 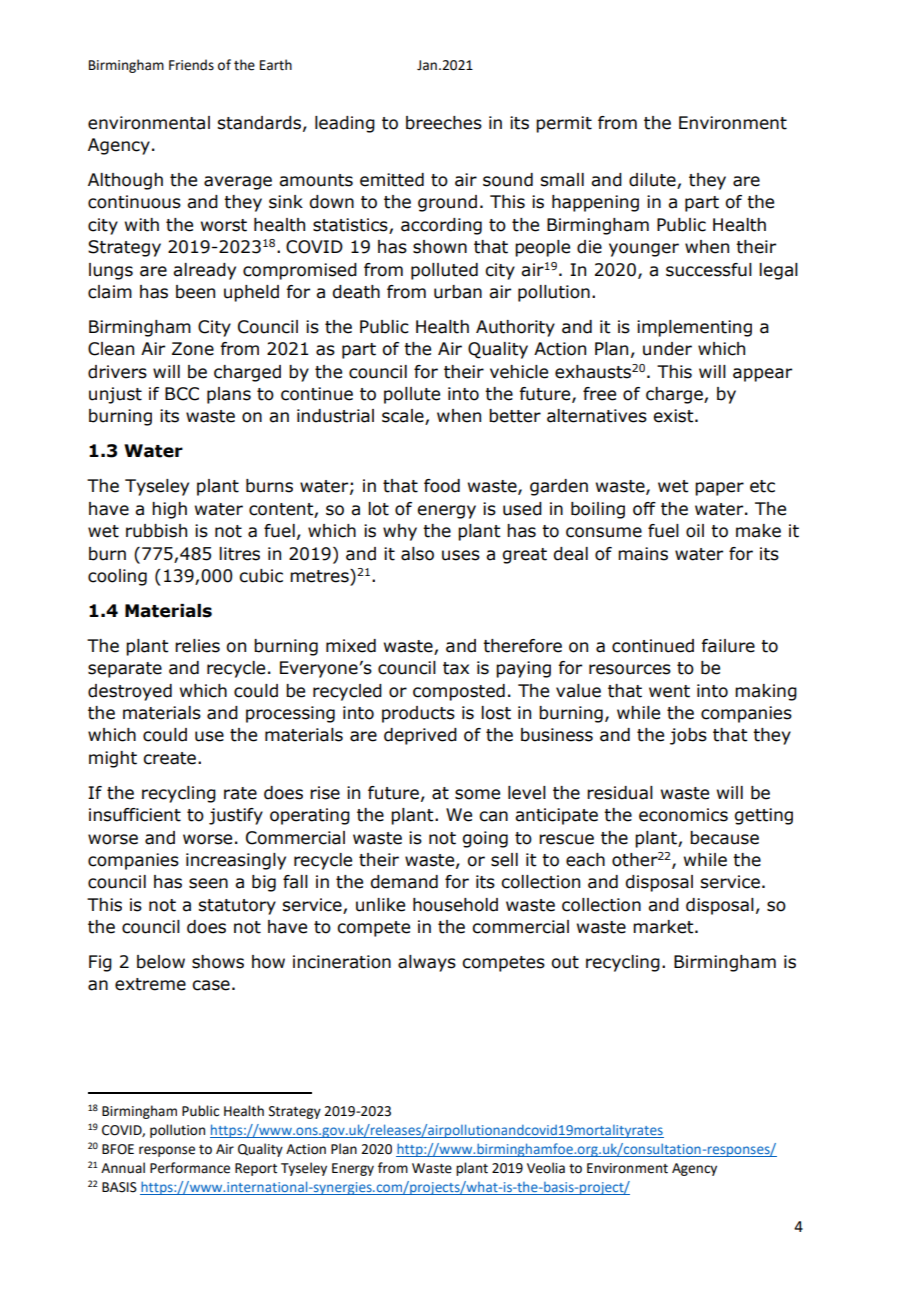 What do you see at coordinates (404, 417) in the document?
I see `scale` at bounding box center [404, 417].
